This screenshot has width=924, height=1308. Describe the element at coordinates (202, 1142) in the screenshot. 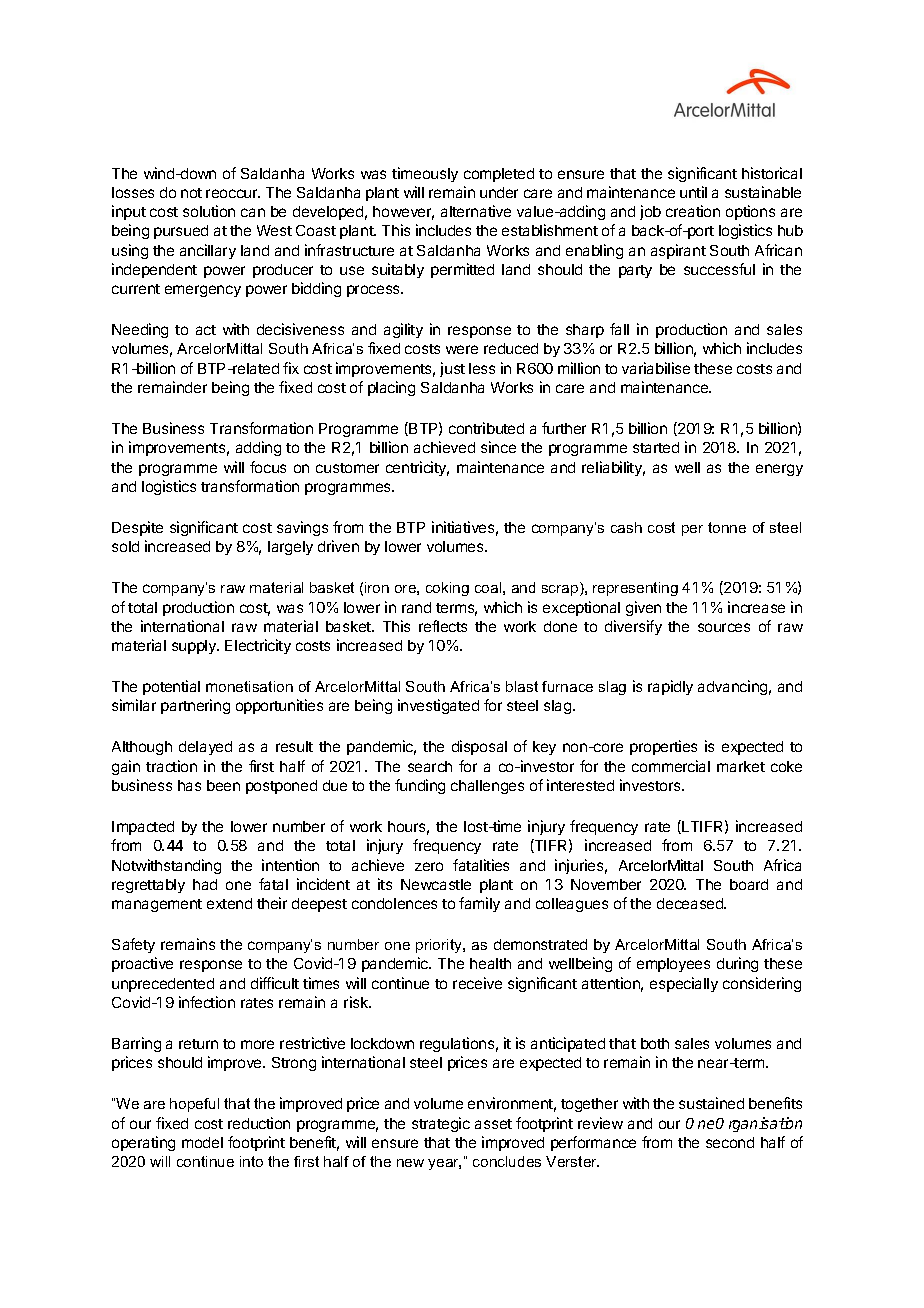

I see `model` at that location.
